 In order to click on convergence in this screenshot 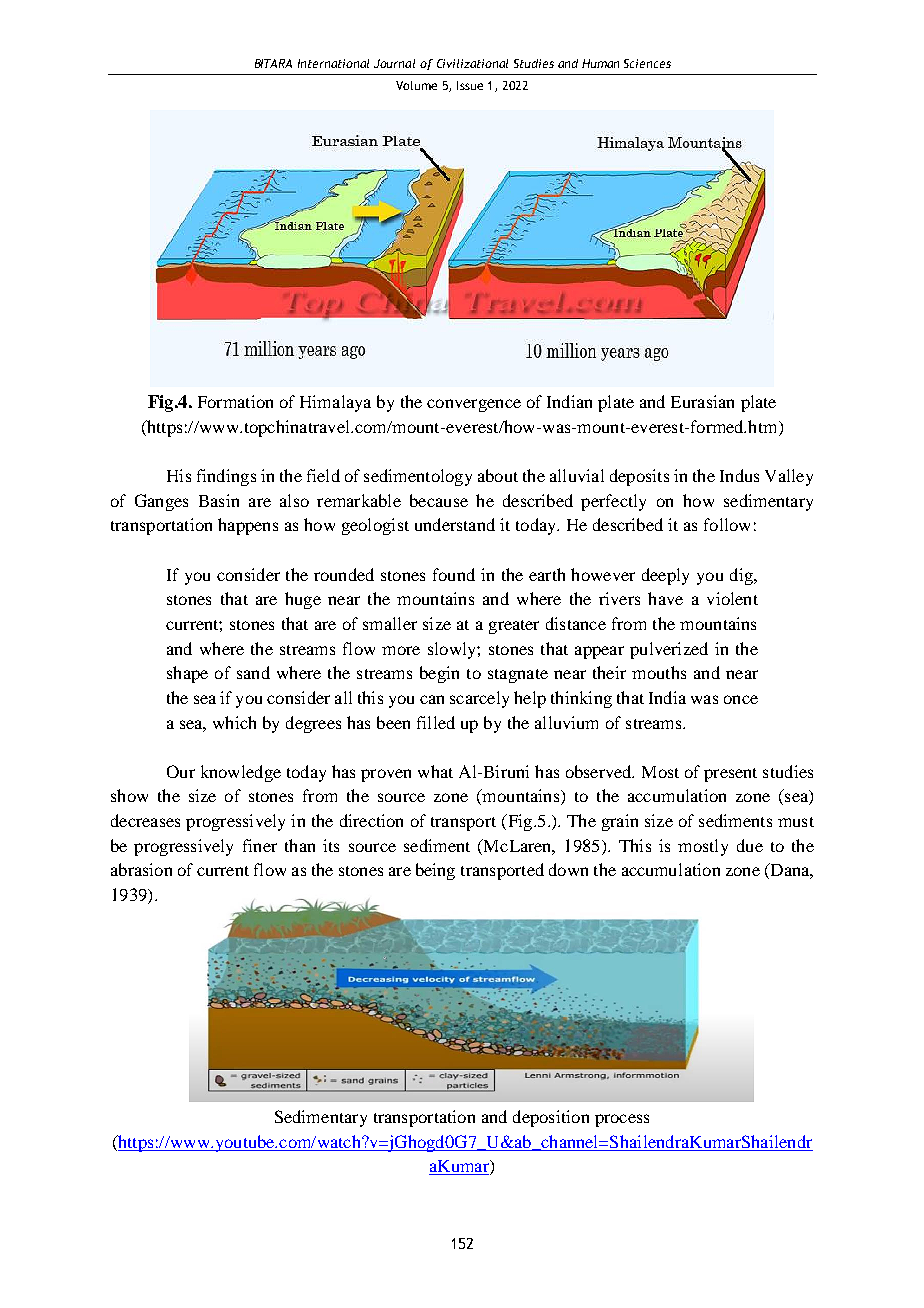, I will do `click(474, 405)`.
